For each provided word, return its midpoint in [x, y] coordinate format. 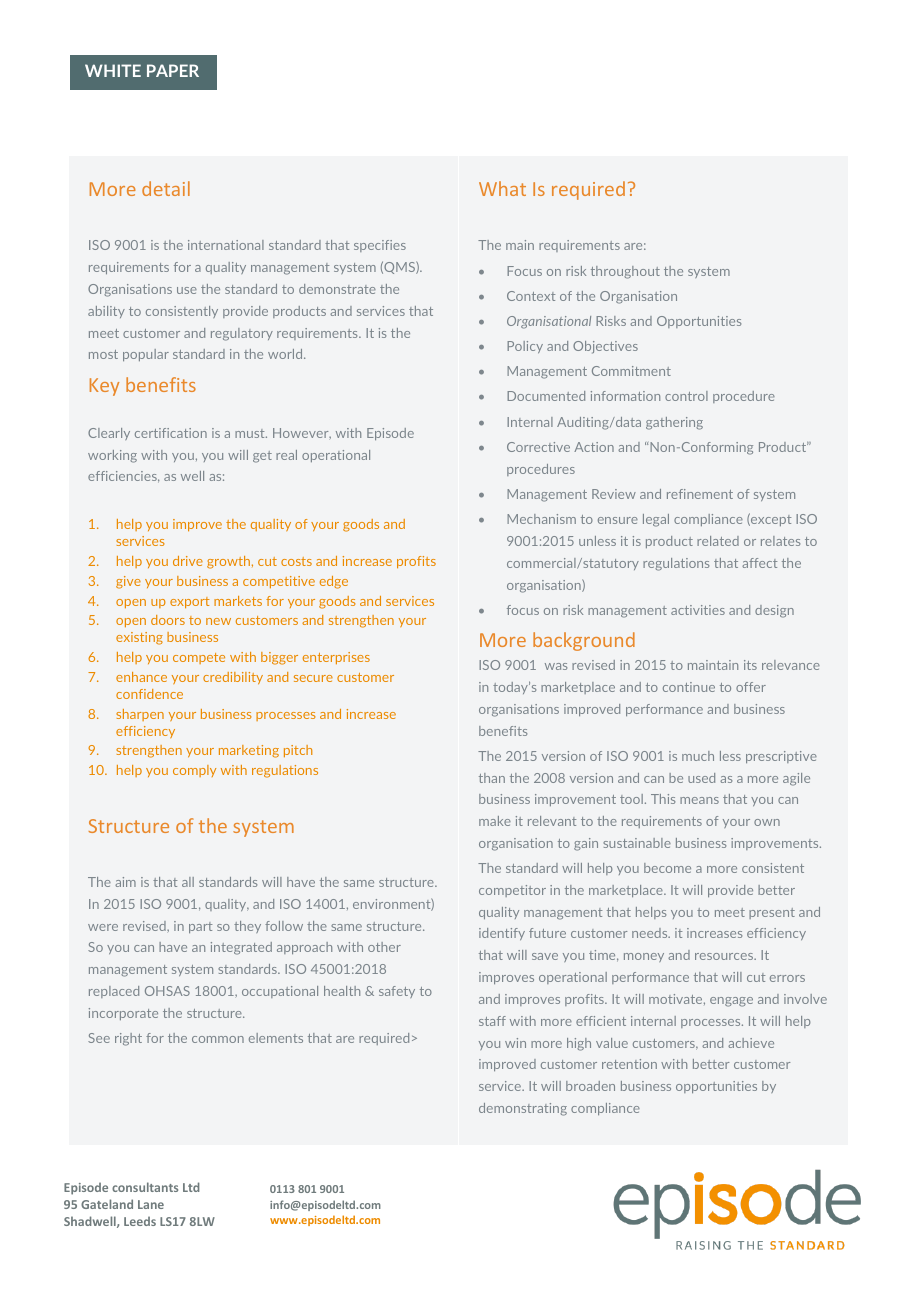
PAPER [173, 70]
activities [698, 610]
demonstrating [523, 1109]
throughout [625, 272]
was [556, 666]
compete [199, 658]
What [502, 188]
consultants [145, 1187]
